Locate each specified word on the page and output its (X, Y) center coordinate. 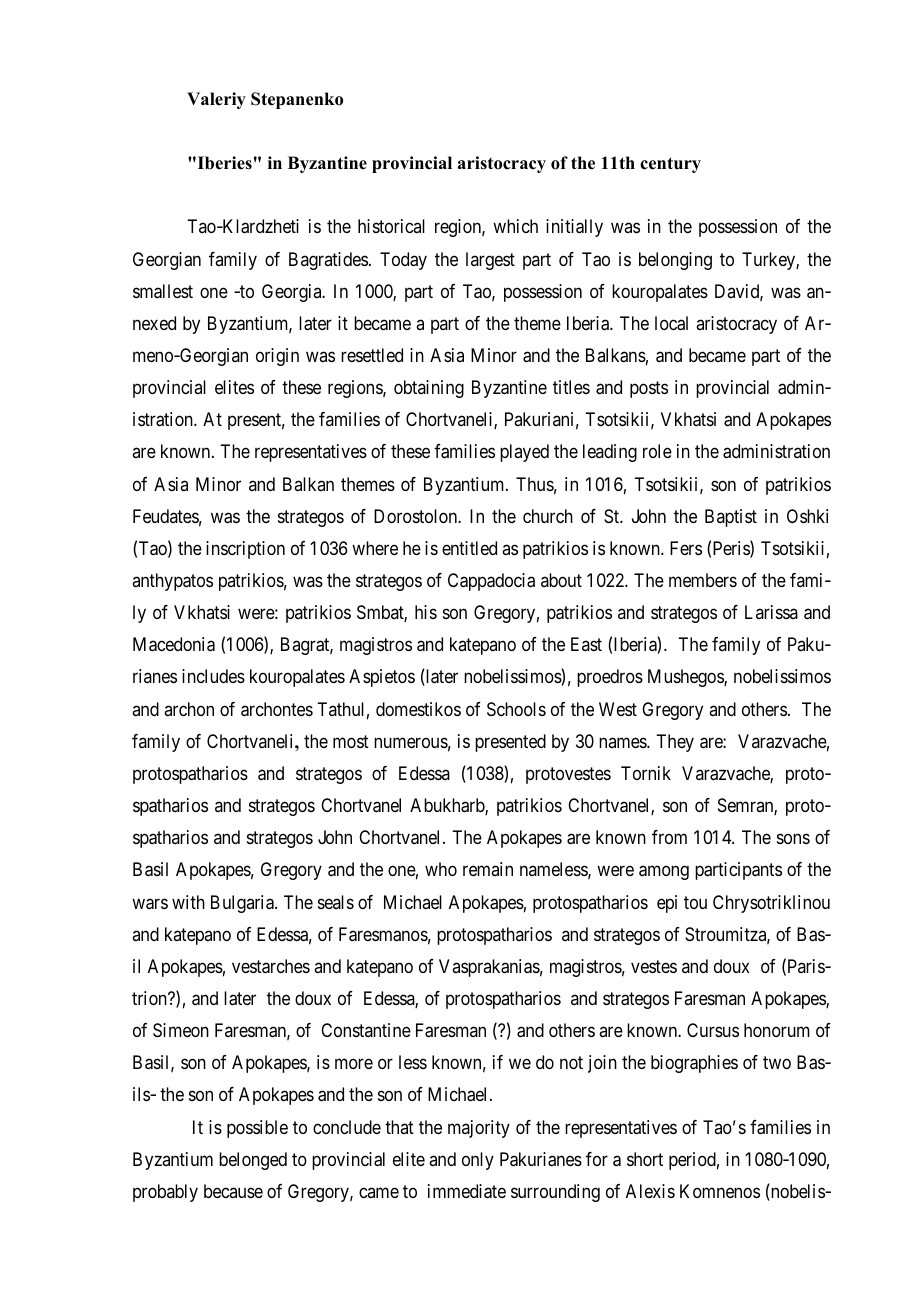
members (703, 580)
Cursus (713, 1030)
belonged (253, 1161)
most (351, 741)
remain (488, 869)
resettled (372, 355)
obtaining (429, 389)
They (675, 743)
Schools (516, 709)
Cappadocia (491, 582)
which (515, 226)
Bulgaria (243, 904)
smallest (163, 291)
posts (649, 389)
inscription (245, 550)
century (670, 165)
